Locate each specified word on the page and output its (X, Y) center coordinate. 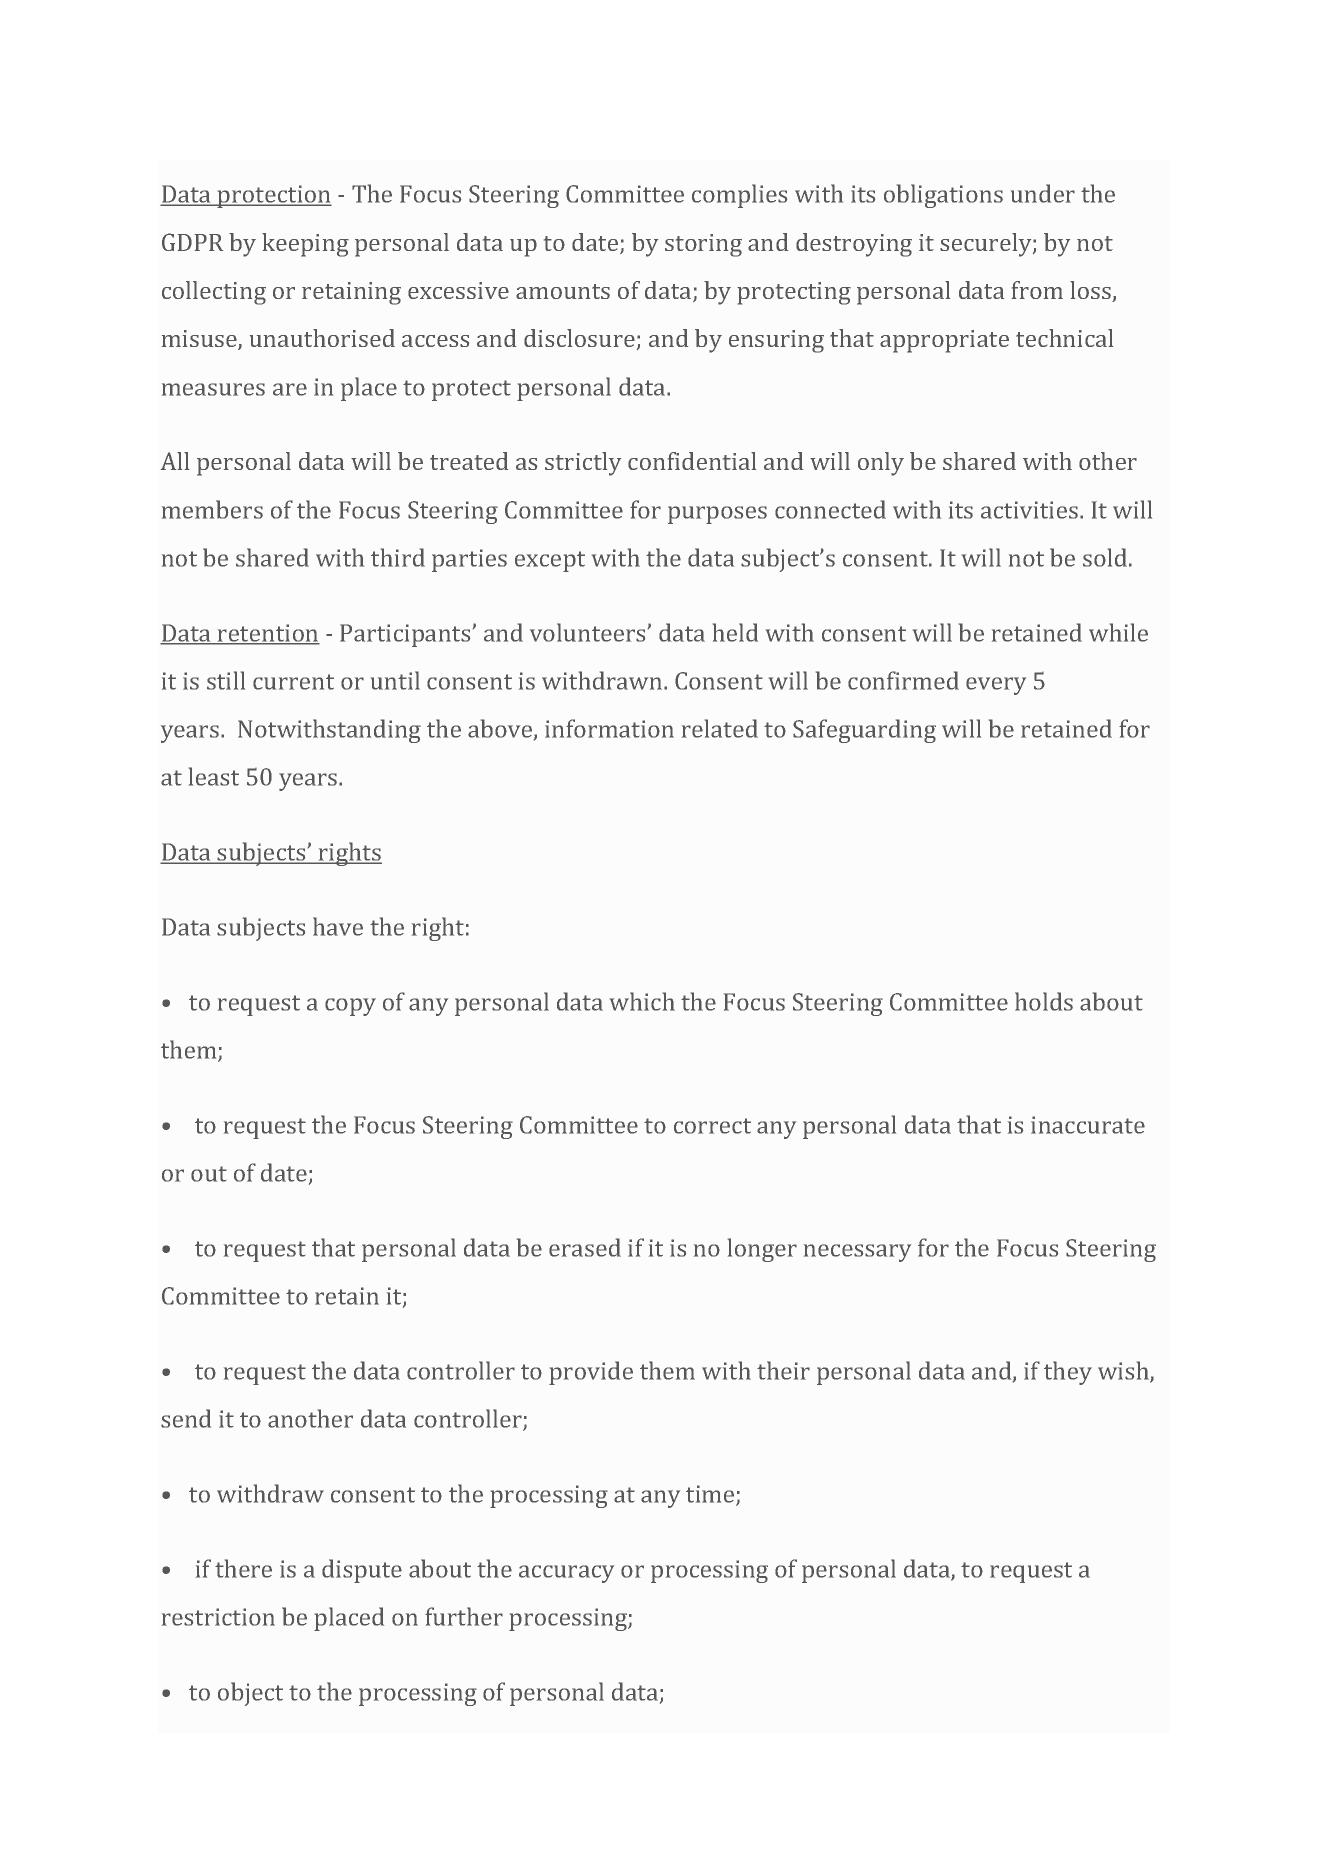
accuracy (566, 1574)
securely (987, 245)
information (609, 728)
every (996, 686)
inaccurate (1088, 1125)
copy (350, 1007)
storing (703, 245)
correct (712, 1126)
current (293, 682)
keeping (305, 245)
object (250, 1694)
